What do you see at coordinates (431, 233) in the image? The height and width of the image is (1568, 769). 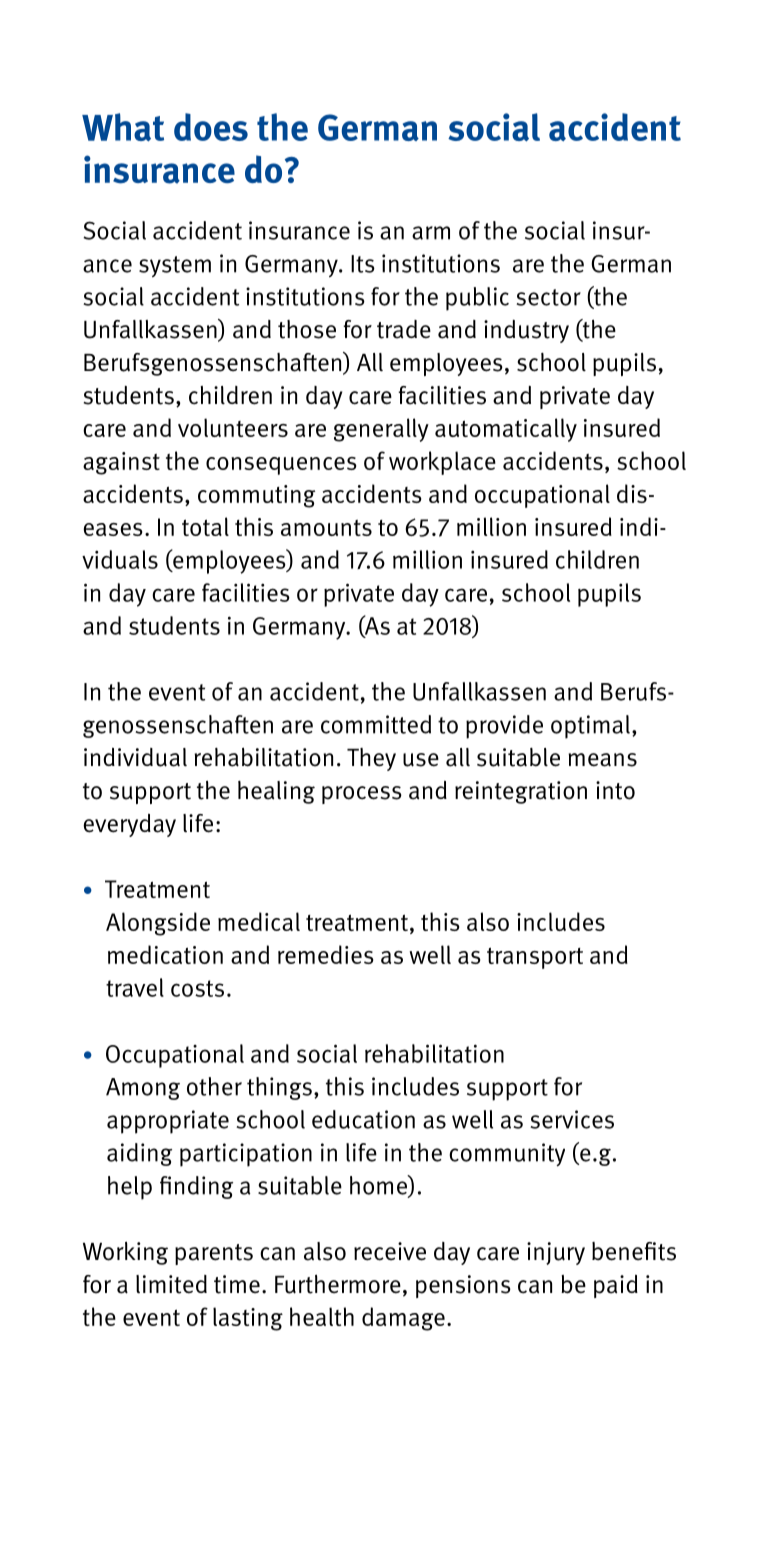 I see `arm` at bounding box center [431, 233].
